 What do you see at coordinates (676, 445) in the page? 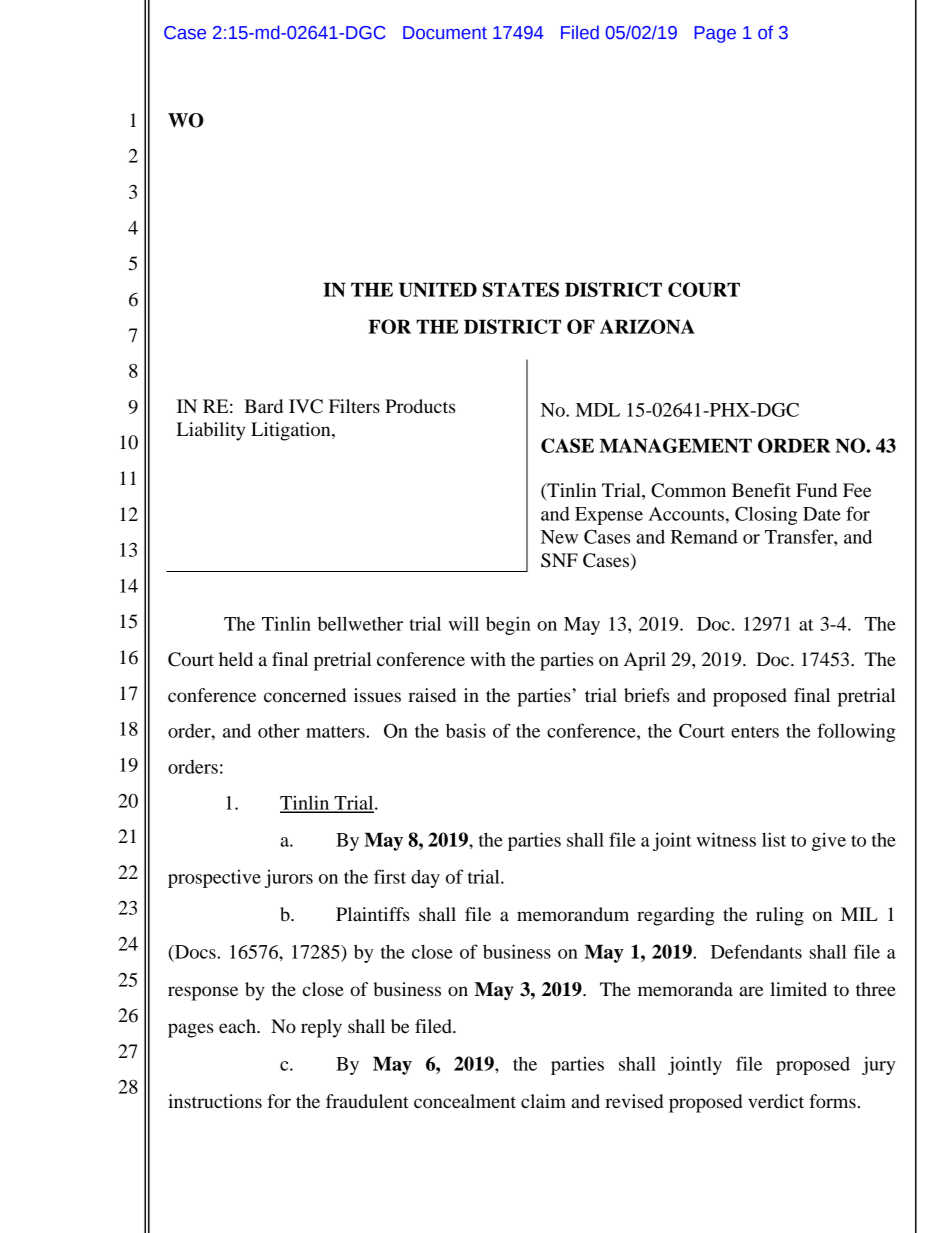
I see `MANAGEMENT` at bounding box center [676, 445].
